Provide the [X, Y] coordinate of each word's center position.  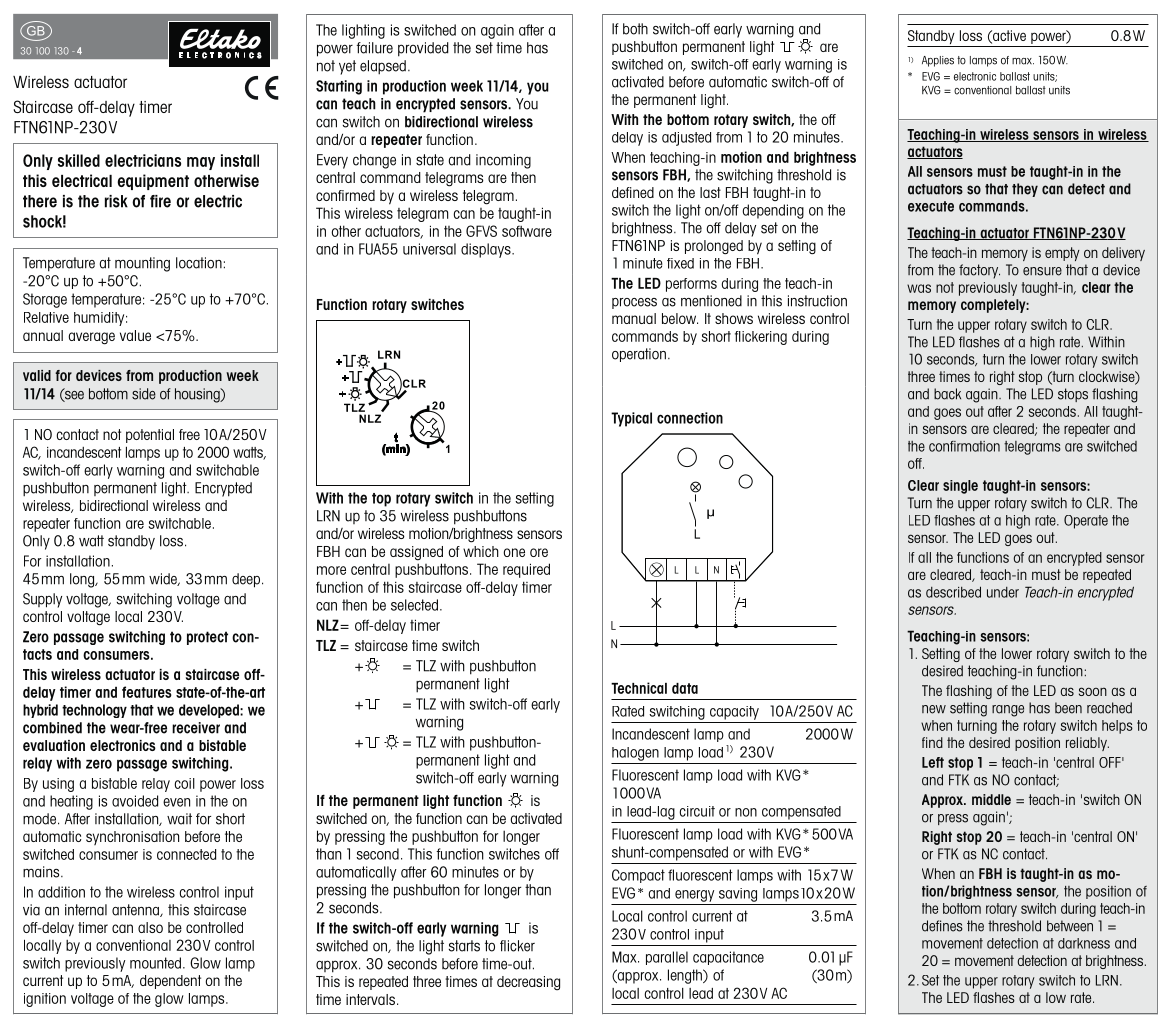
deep [246, 580]
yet [347, 67]
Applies [938, 61]
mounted [155, 963]
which [481, 551]
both [635, 29]
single [960, 487]
